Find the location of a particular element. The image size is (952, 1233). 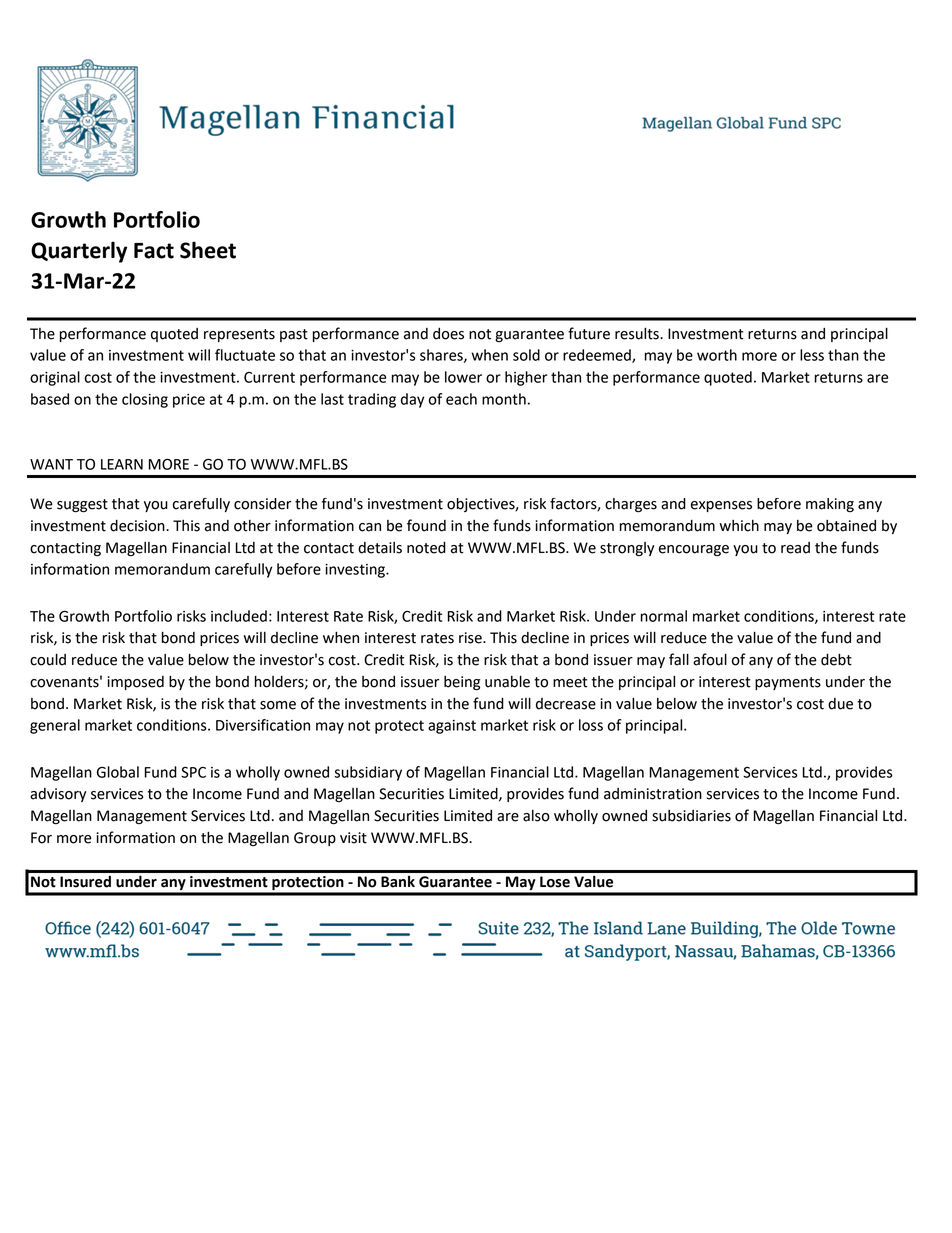

does is located at coordinates (448, 334).
